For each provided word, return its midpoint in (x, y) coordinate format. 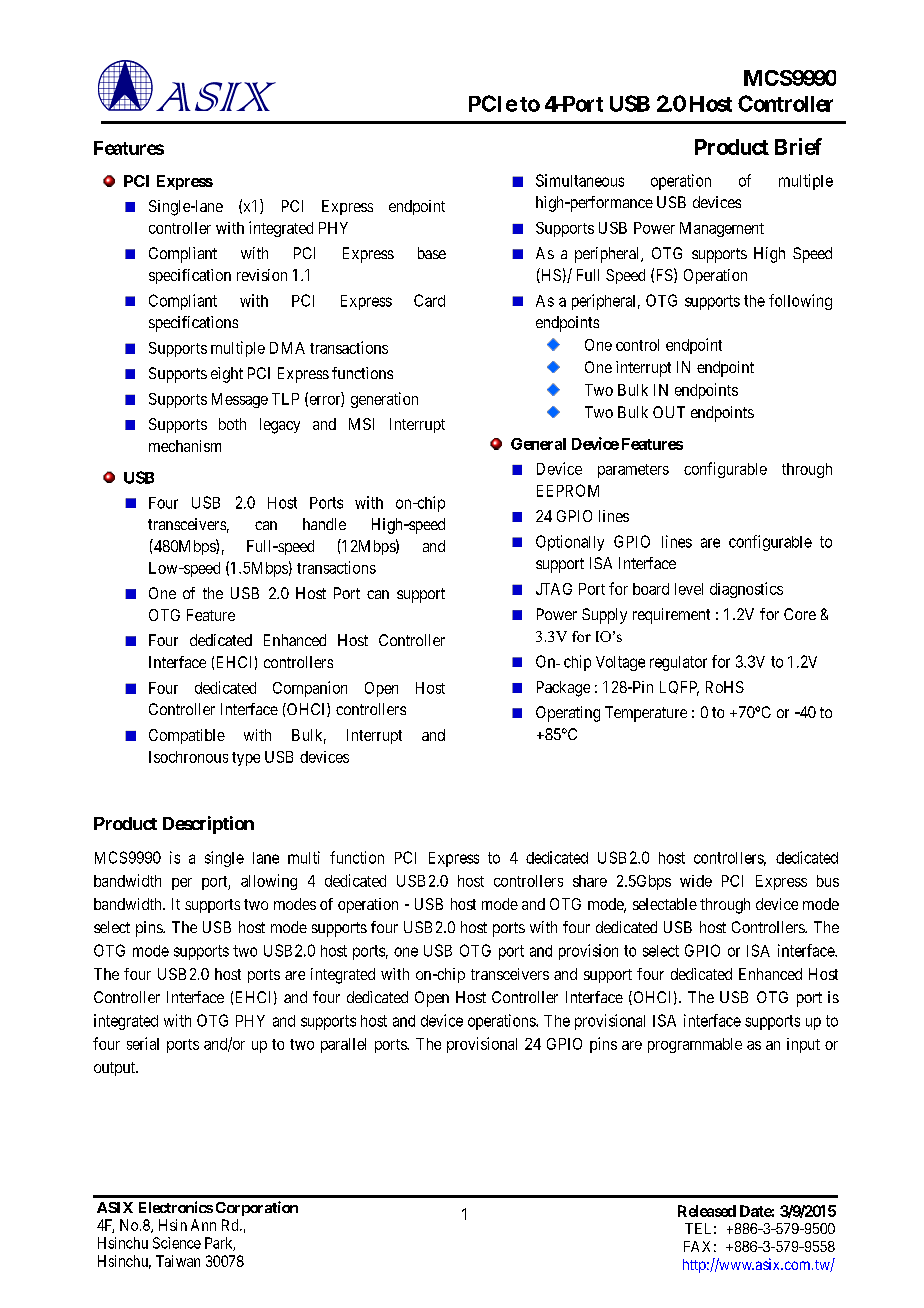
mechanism (185, 446)
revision (262, 275)
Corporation (257, 1208)
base (432, 253)
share (590, 881)
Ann (203, 1225)
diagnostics (746, 590)
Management (722, 229)
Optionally (570, 543)
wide (696, 881)
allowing (269, 882)
